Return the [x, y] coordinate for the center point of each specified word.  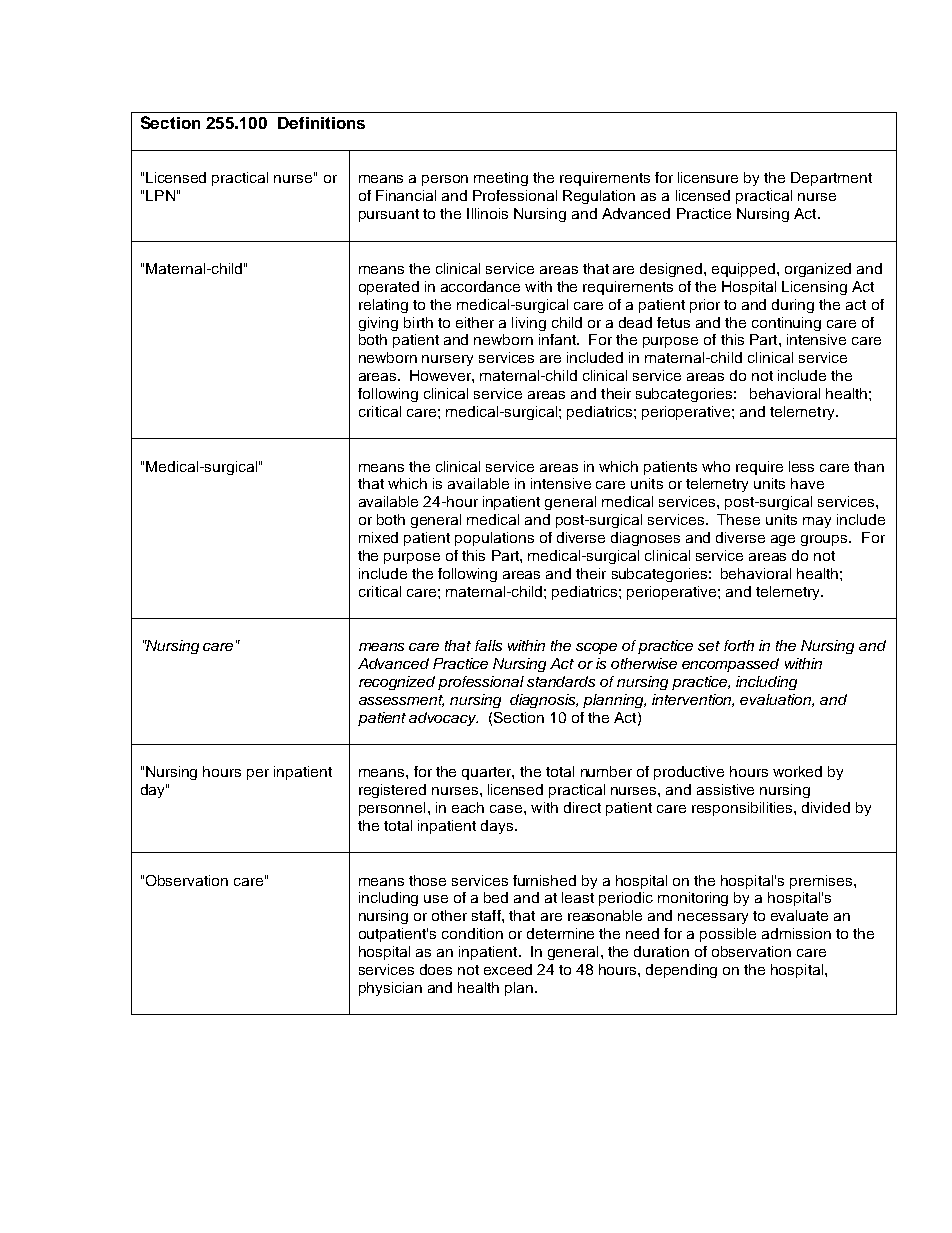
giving [378, 324]
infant [558, 339]
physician [390, 989]
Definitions [321, 123]
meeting [501, 179]
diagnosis [544, 701]
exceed [508, 969]
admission [796, 933]
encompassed [730, 665]
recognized [397, 683]
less [801, 466]
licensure [708, 177]
